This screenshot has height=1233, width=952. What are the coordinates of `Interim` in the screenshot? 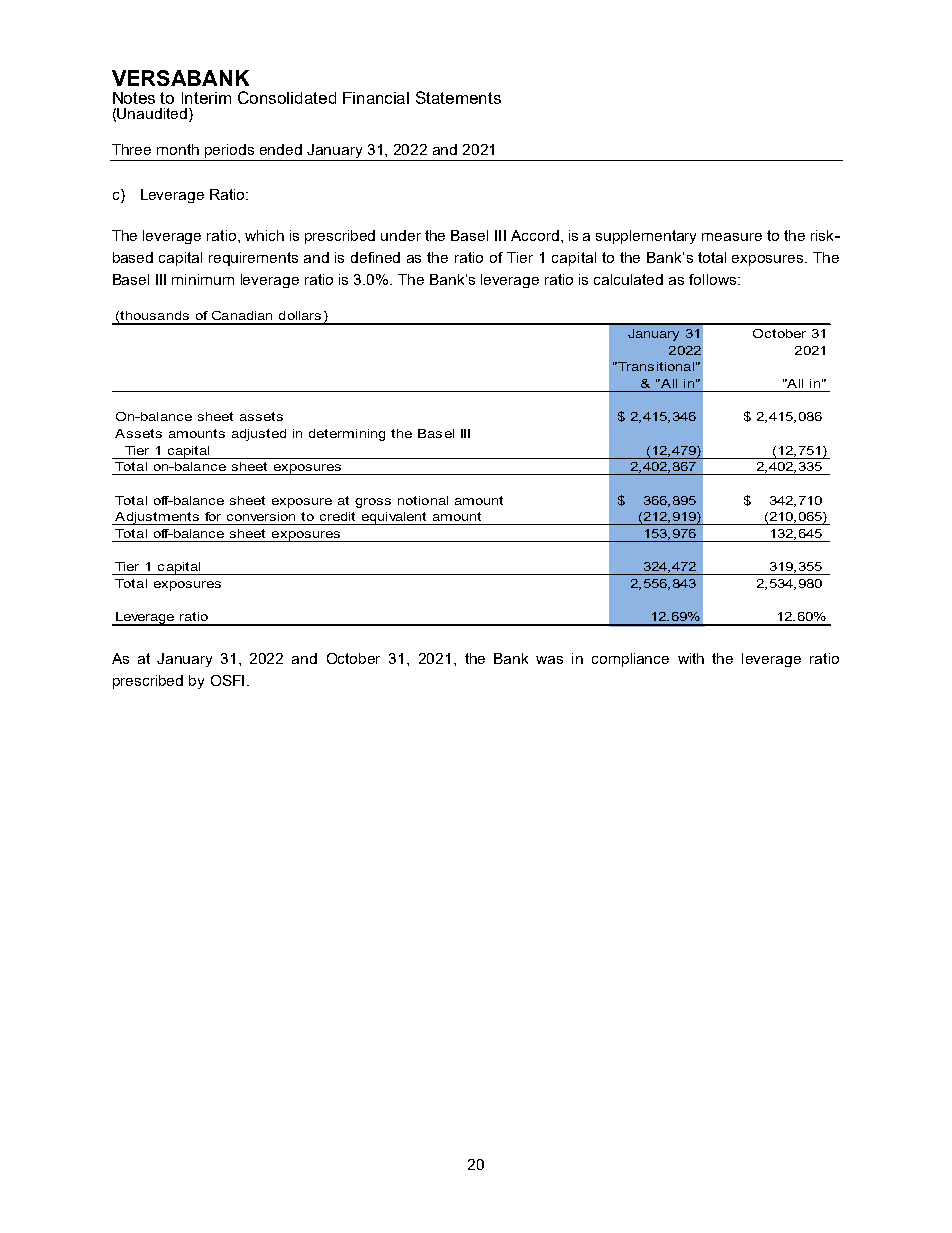 It's located at (206, 98).
